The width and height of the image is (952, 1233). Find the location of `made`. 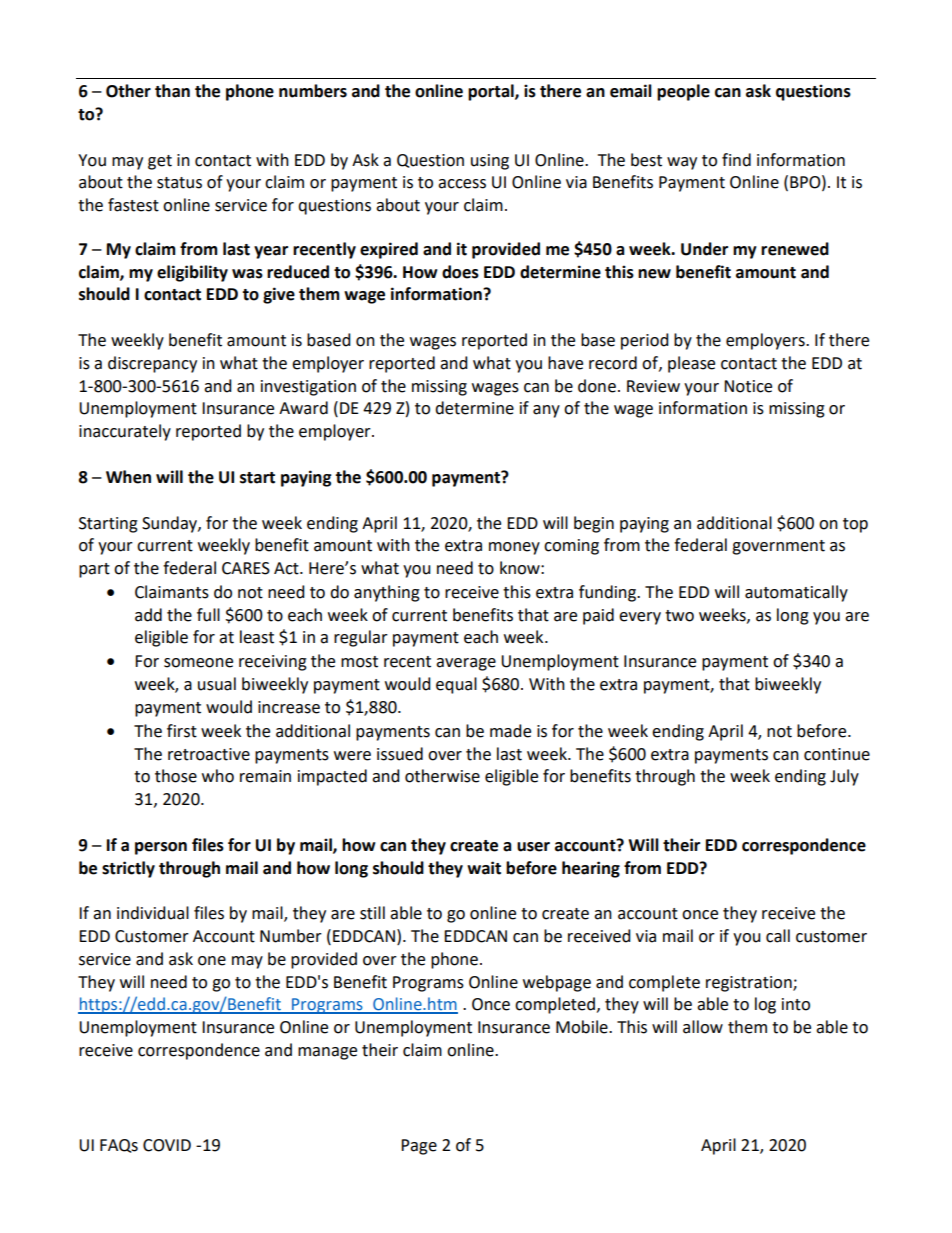

made is located at coordinates (510, 731).
